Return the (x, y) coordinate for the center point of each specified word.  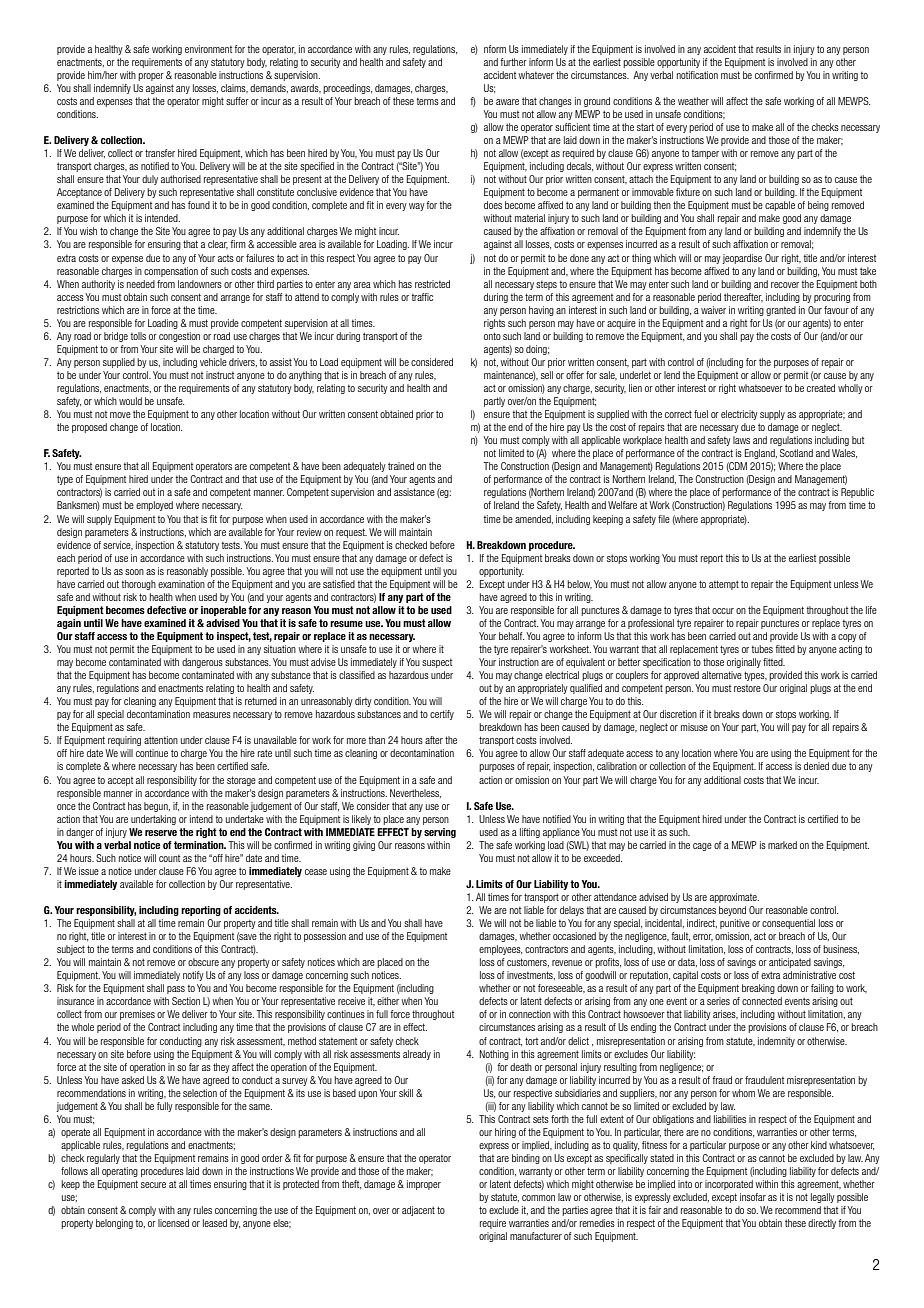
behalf (511, 636)
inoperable (223, 611)
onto (492, 336)
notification (697, 75)
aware (507, 102)
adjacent (418, 1211)
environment (208, 49)
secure (153, 1185)
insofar (753, 1197)
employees (500, 950)
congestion (179, 337)
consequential (788, 924)
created (821, 388)
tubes (762, 649)
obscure (203, 962)
